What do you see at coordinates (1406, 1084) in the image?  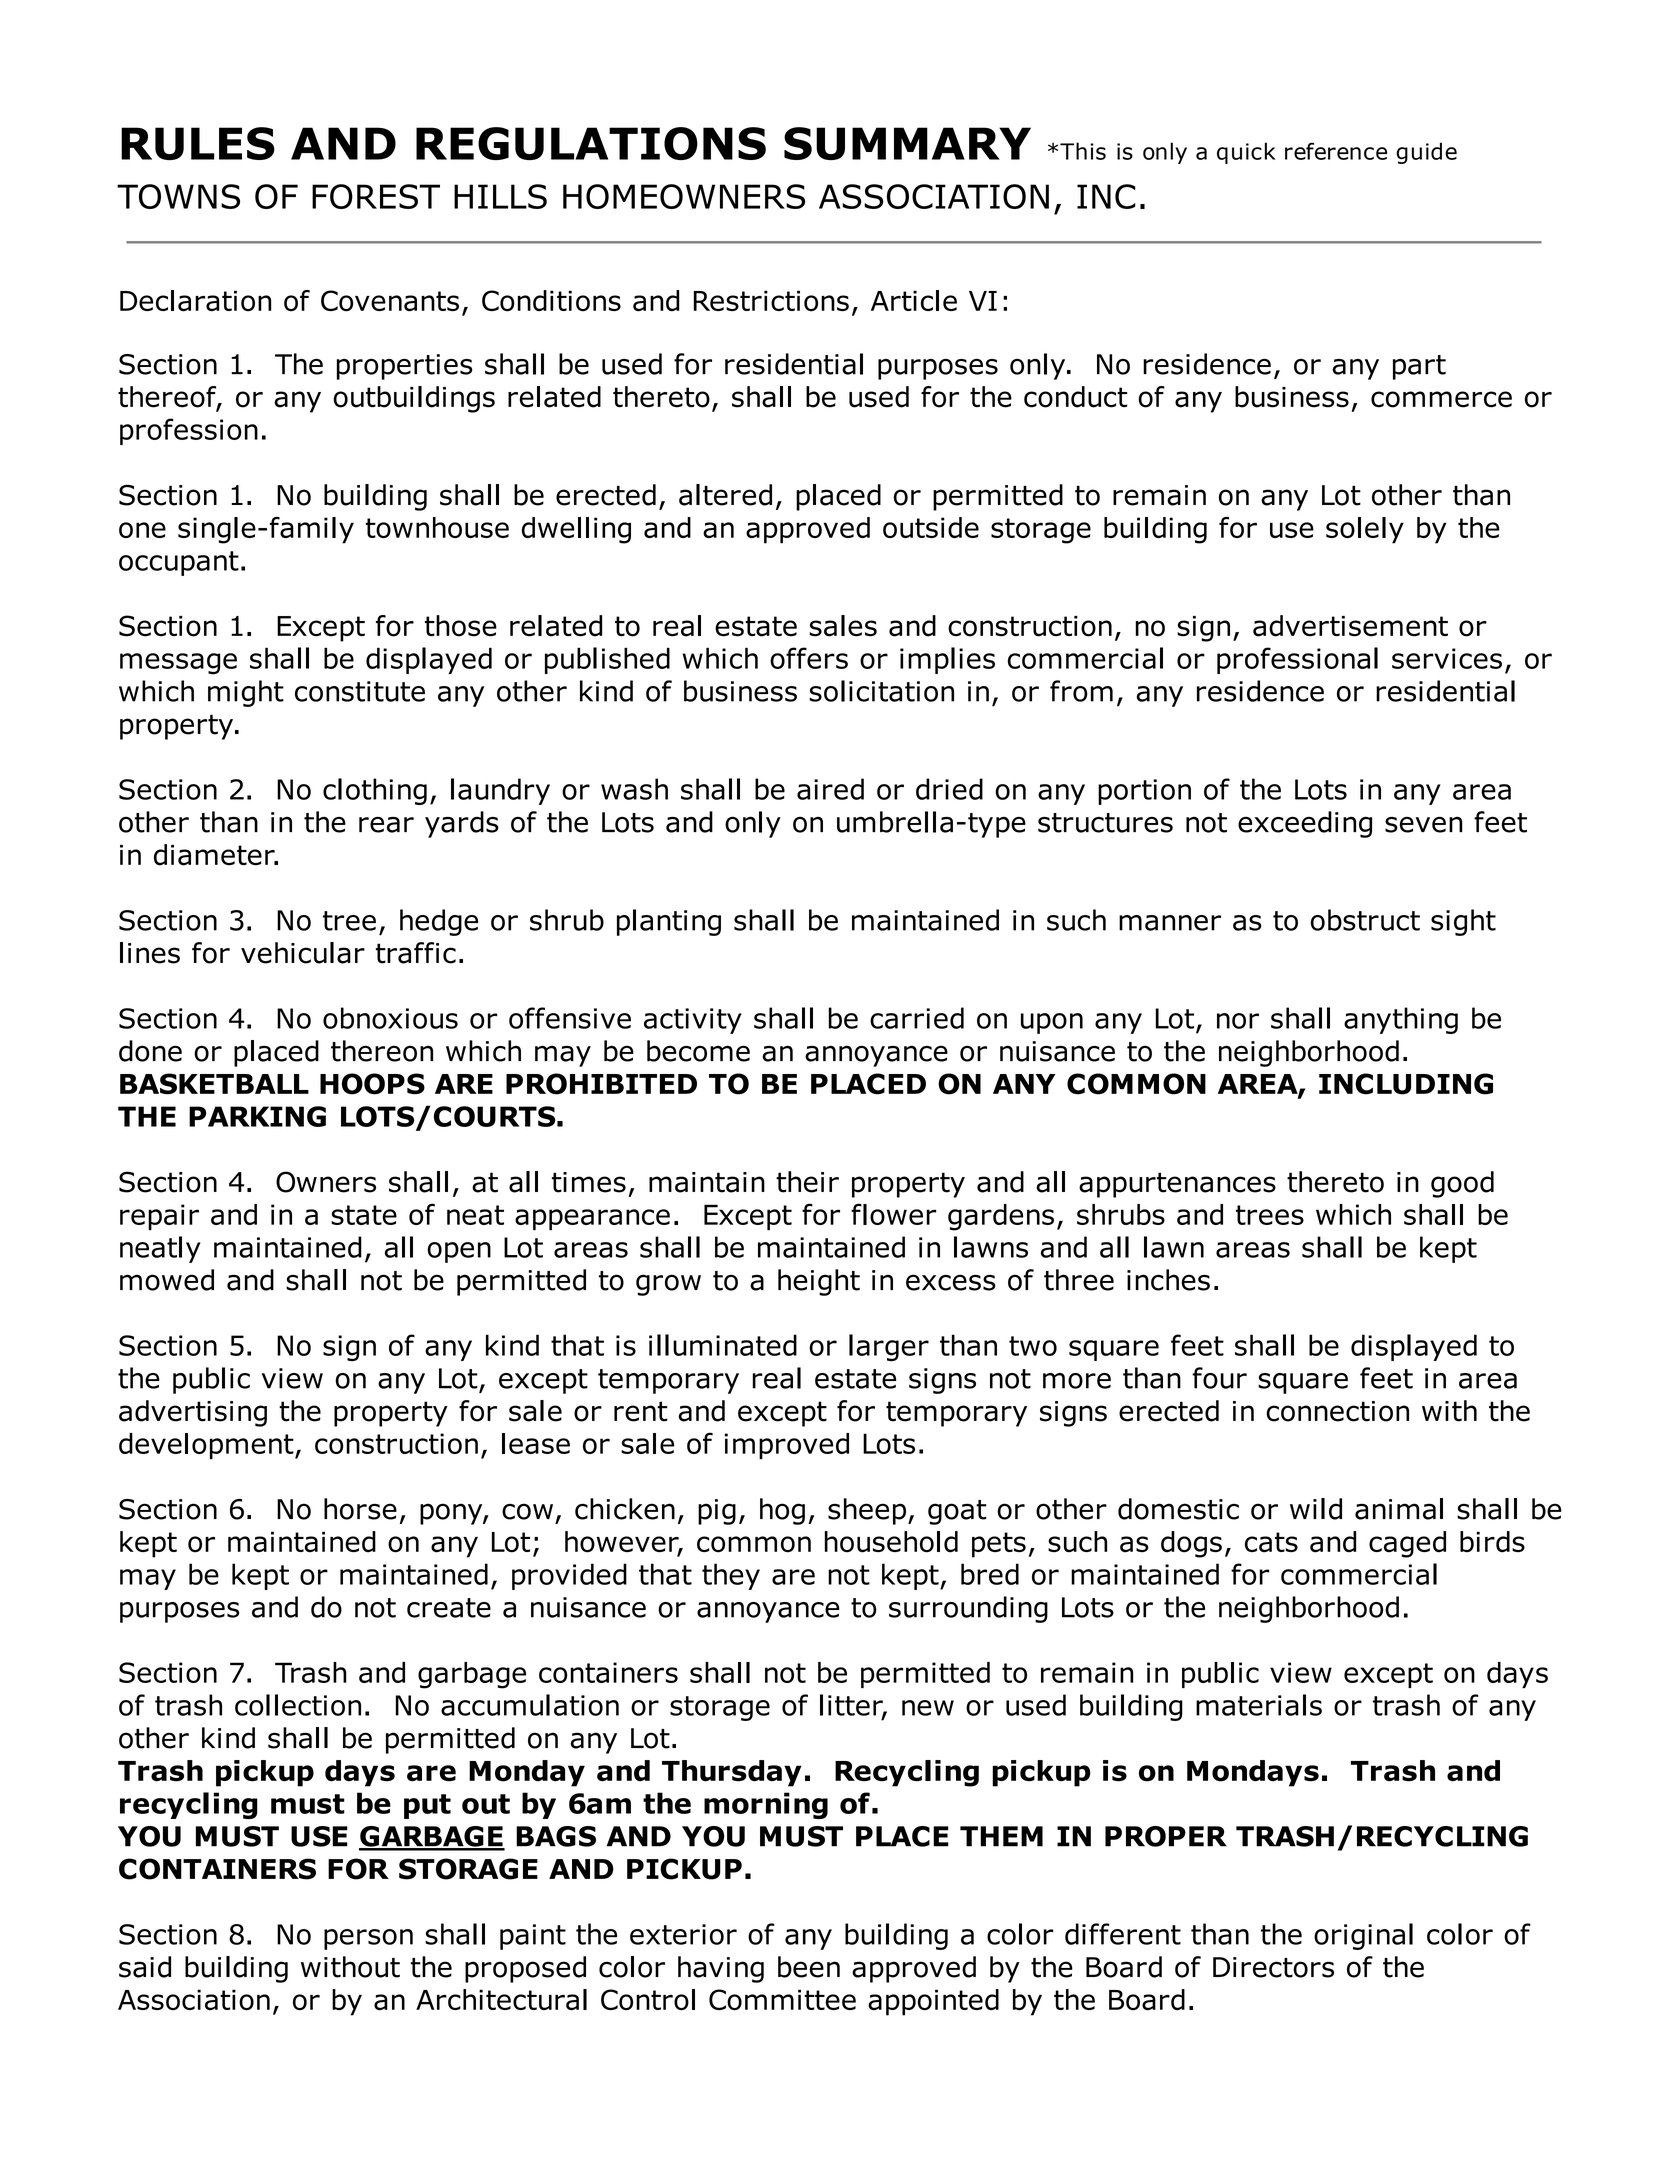 I see `INCLUDING` at bounding box center [1406, 1084].
